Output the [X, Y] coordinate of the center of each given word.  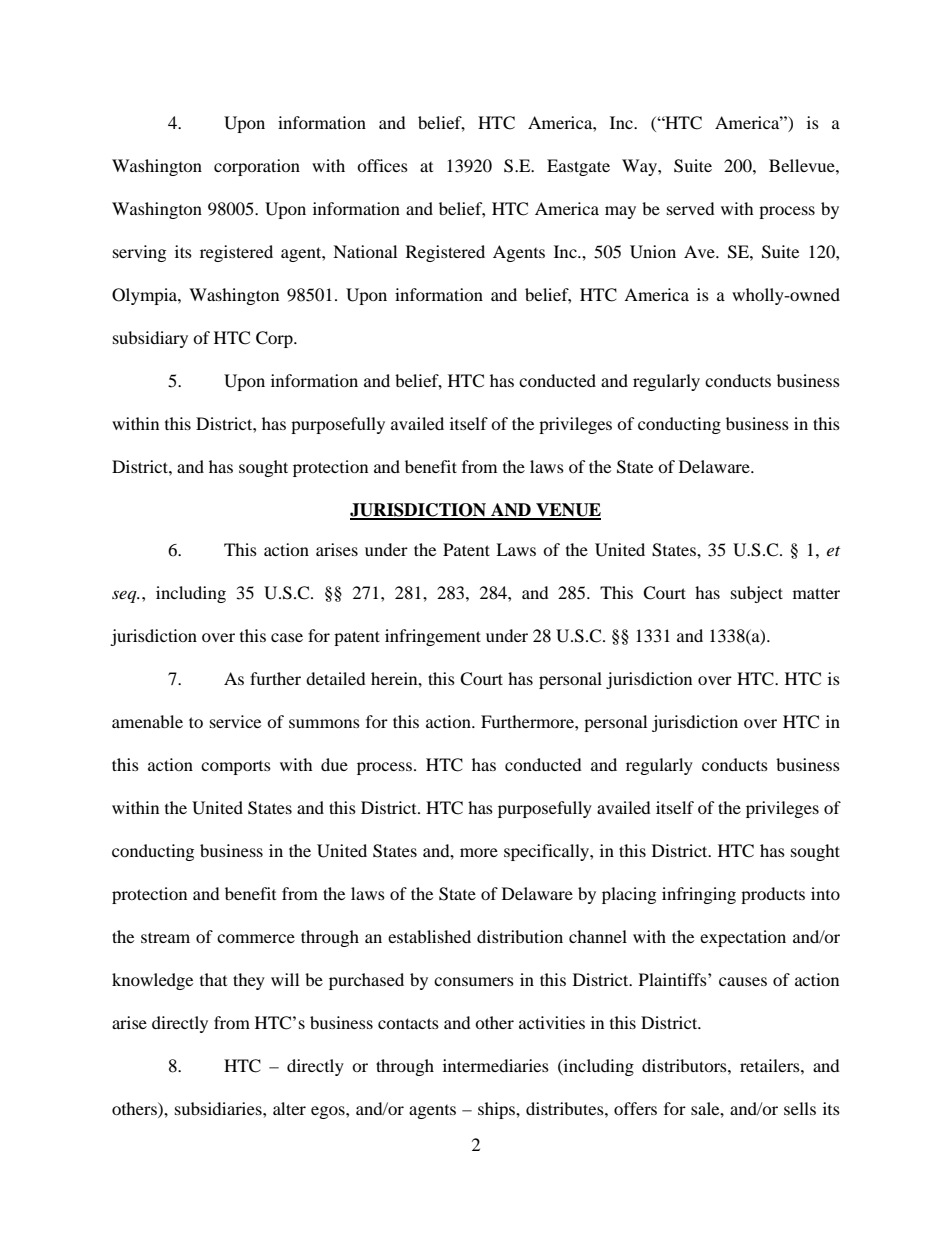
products [773, 895]
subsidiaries [219, 1108]
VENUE [567, 511]
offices [382, 165]
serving [139, 253]
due [334, 764]
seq [125, 596]
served [691, 208]
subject [757, 594]
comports [236, 768]
